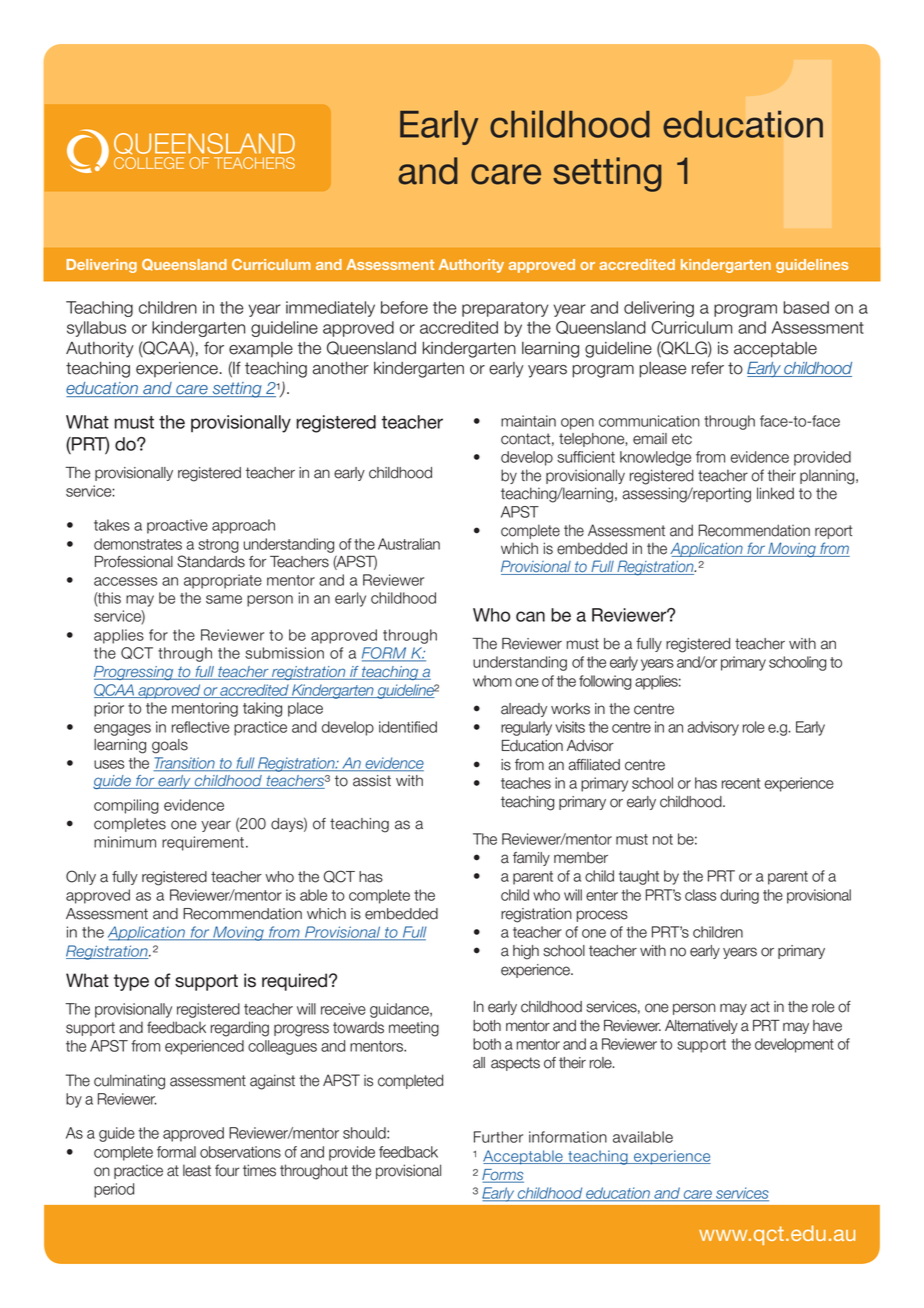 The height and width of the screenshot is (1308, 924). What do you see at coordinates (505, 309) in the screenshot?
I see `preparatory` at bounding box center [505, 309].
